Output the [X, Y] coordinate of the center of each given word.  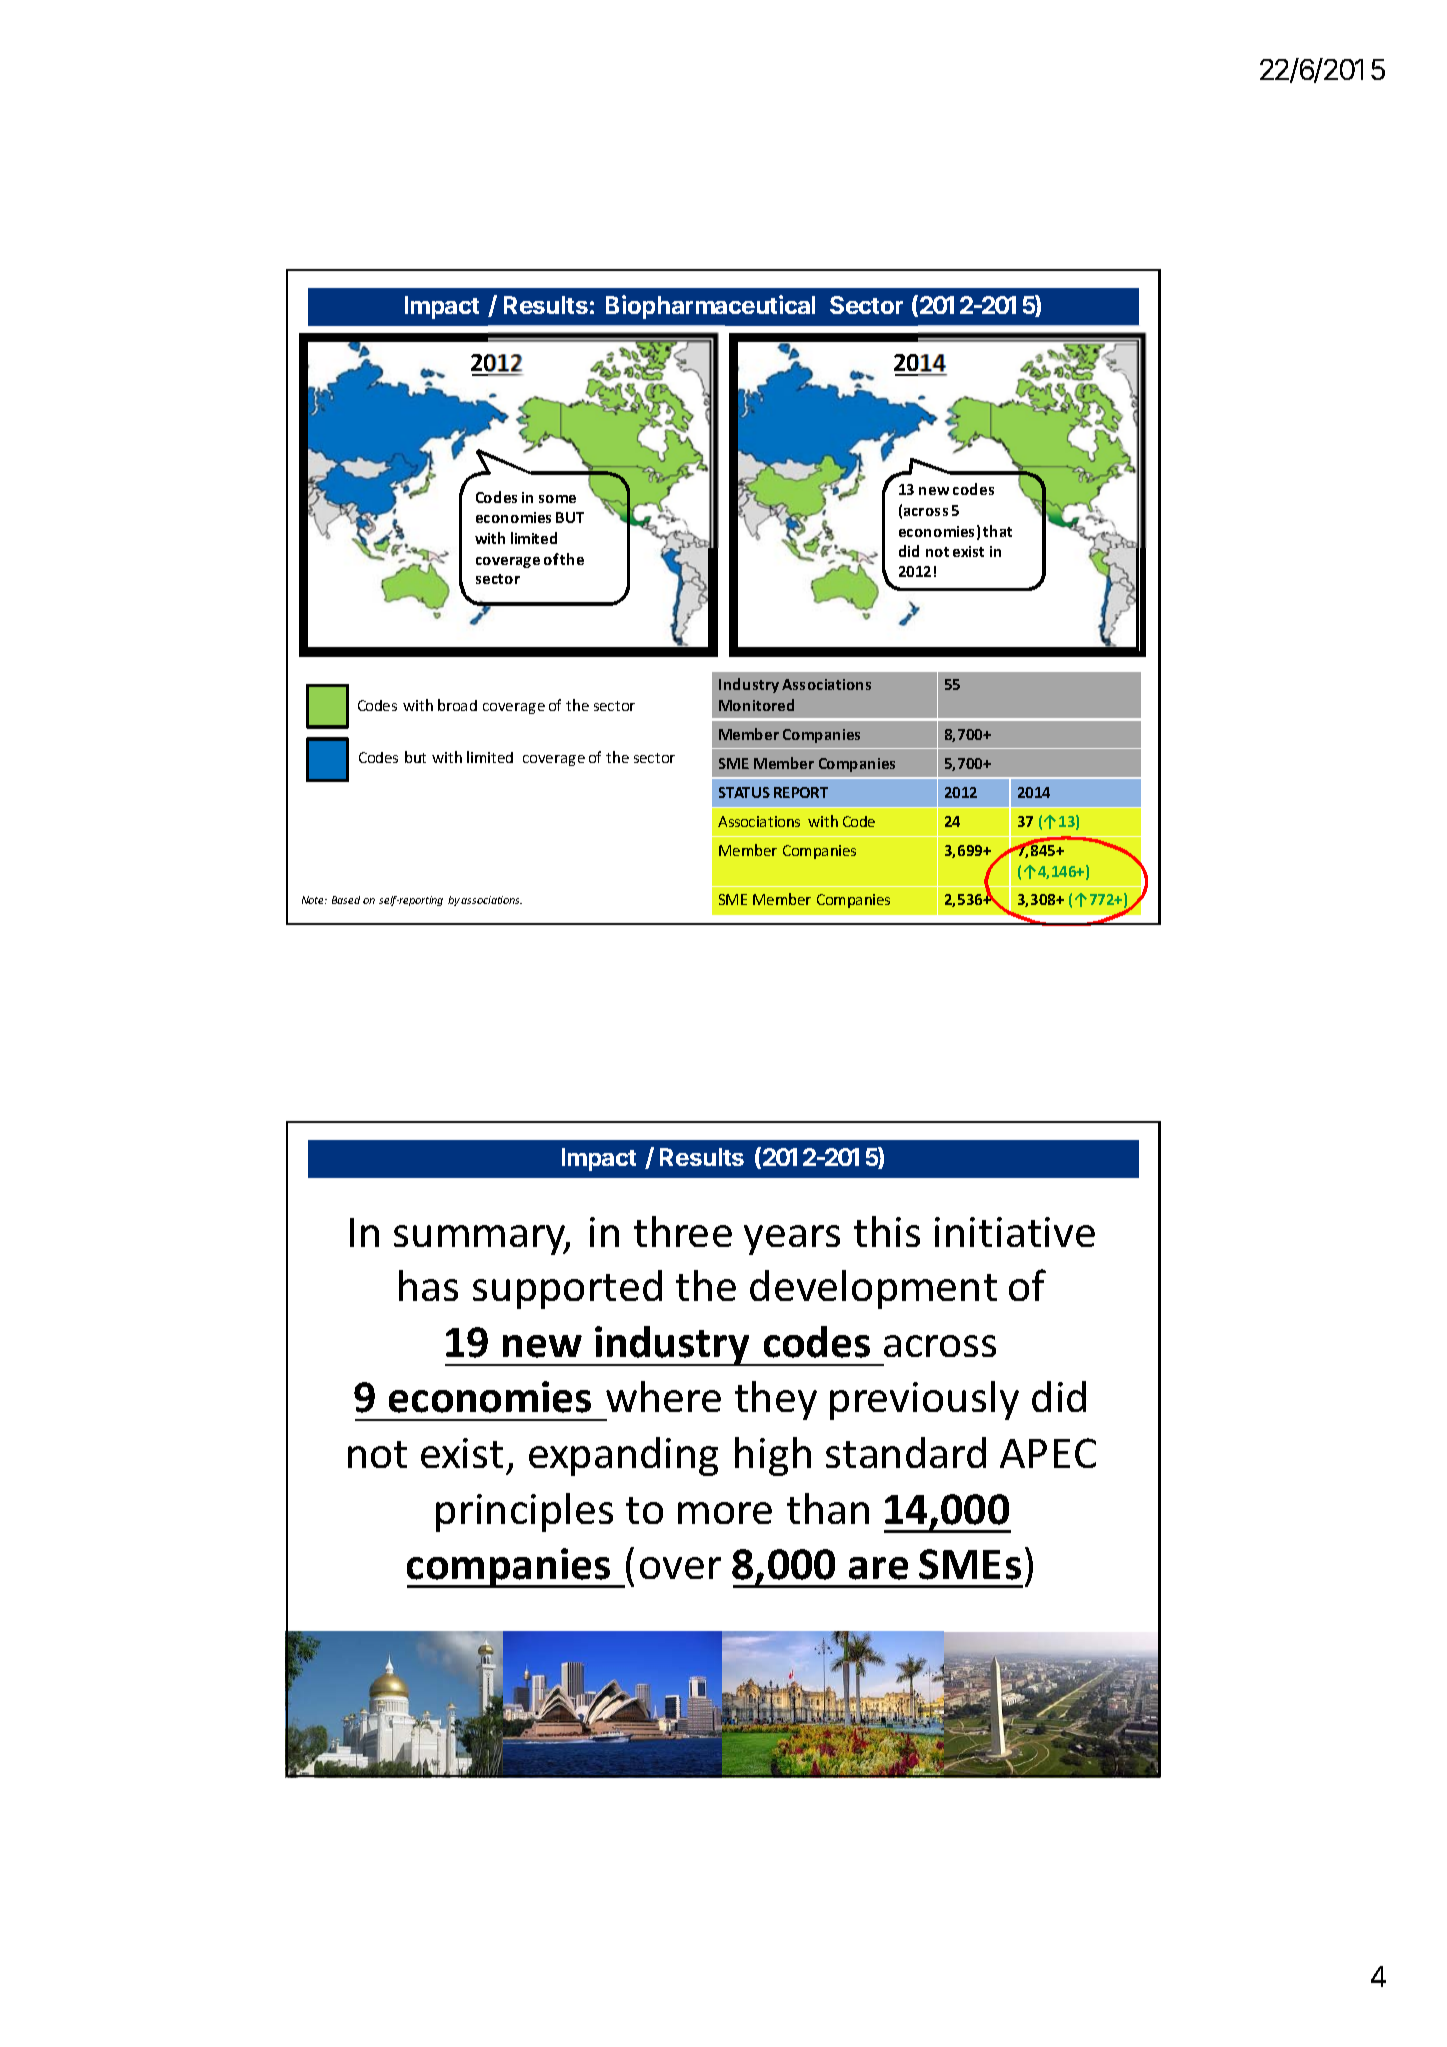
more [725, 1513]
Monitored [756, 705]
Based [346, 900]
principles [524, 1512]
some [557, 499]
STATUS [744, 792]
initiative [1015, 1232]
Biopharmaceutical [710, 307]
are [878, 1568]
